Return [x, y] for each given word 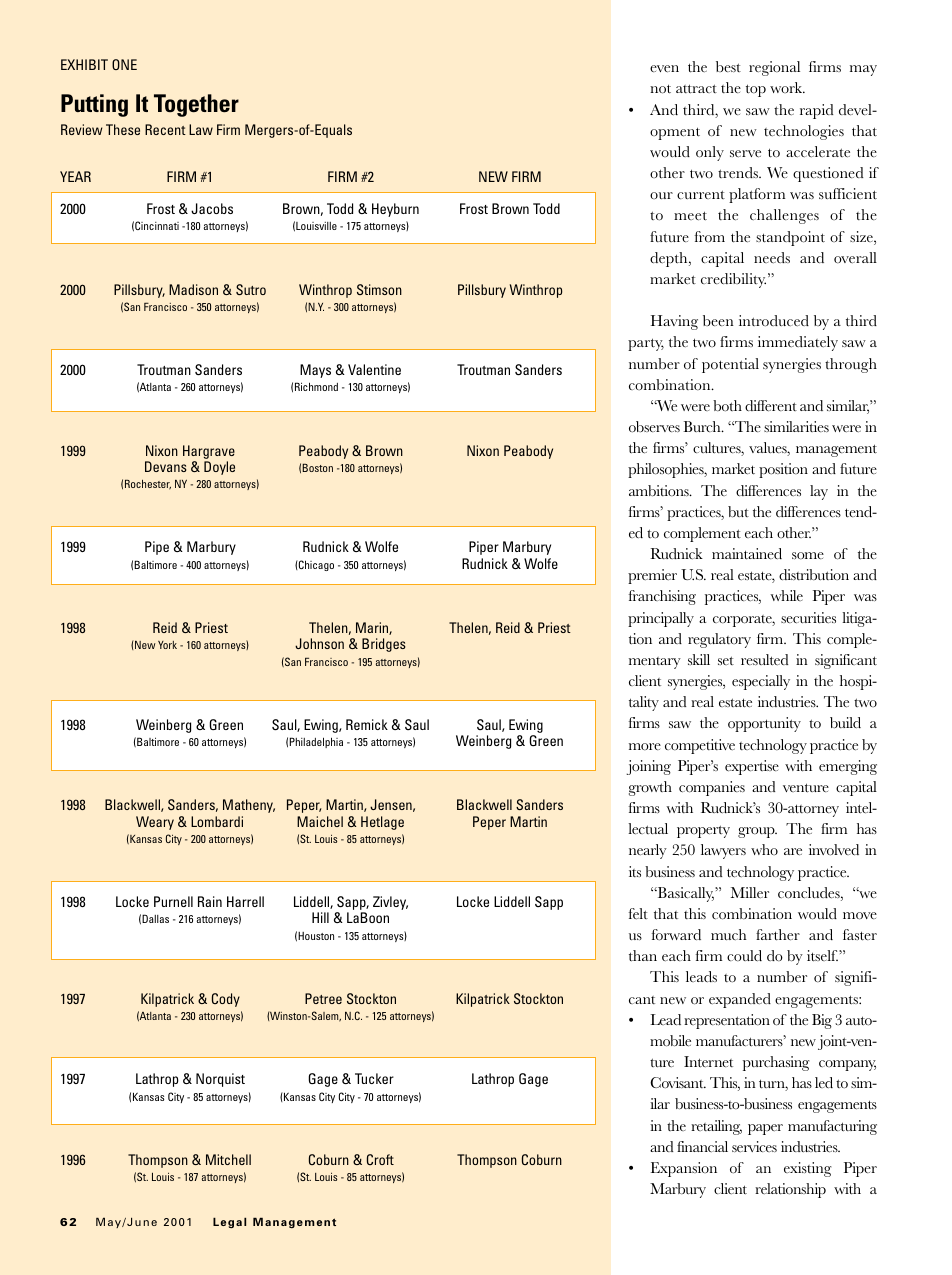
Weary [155, 823]
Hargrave [209, 452]
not [660, 89]
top [756, 90]
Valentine [374, 369]
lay [819, 492]
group [757, 832]
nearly [648, 851]
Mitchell [228, 1159]
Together [196, 105]
